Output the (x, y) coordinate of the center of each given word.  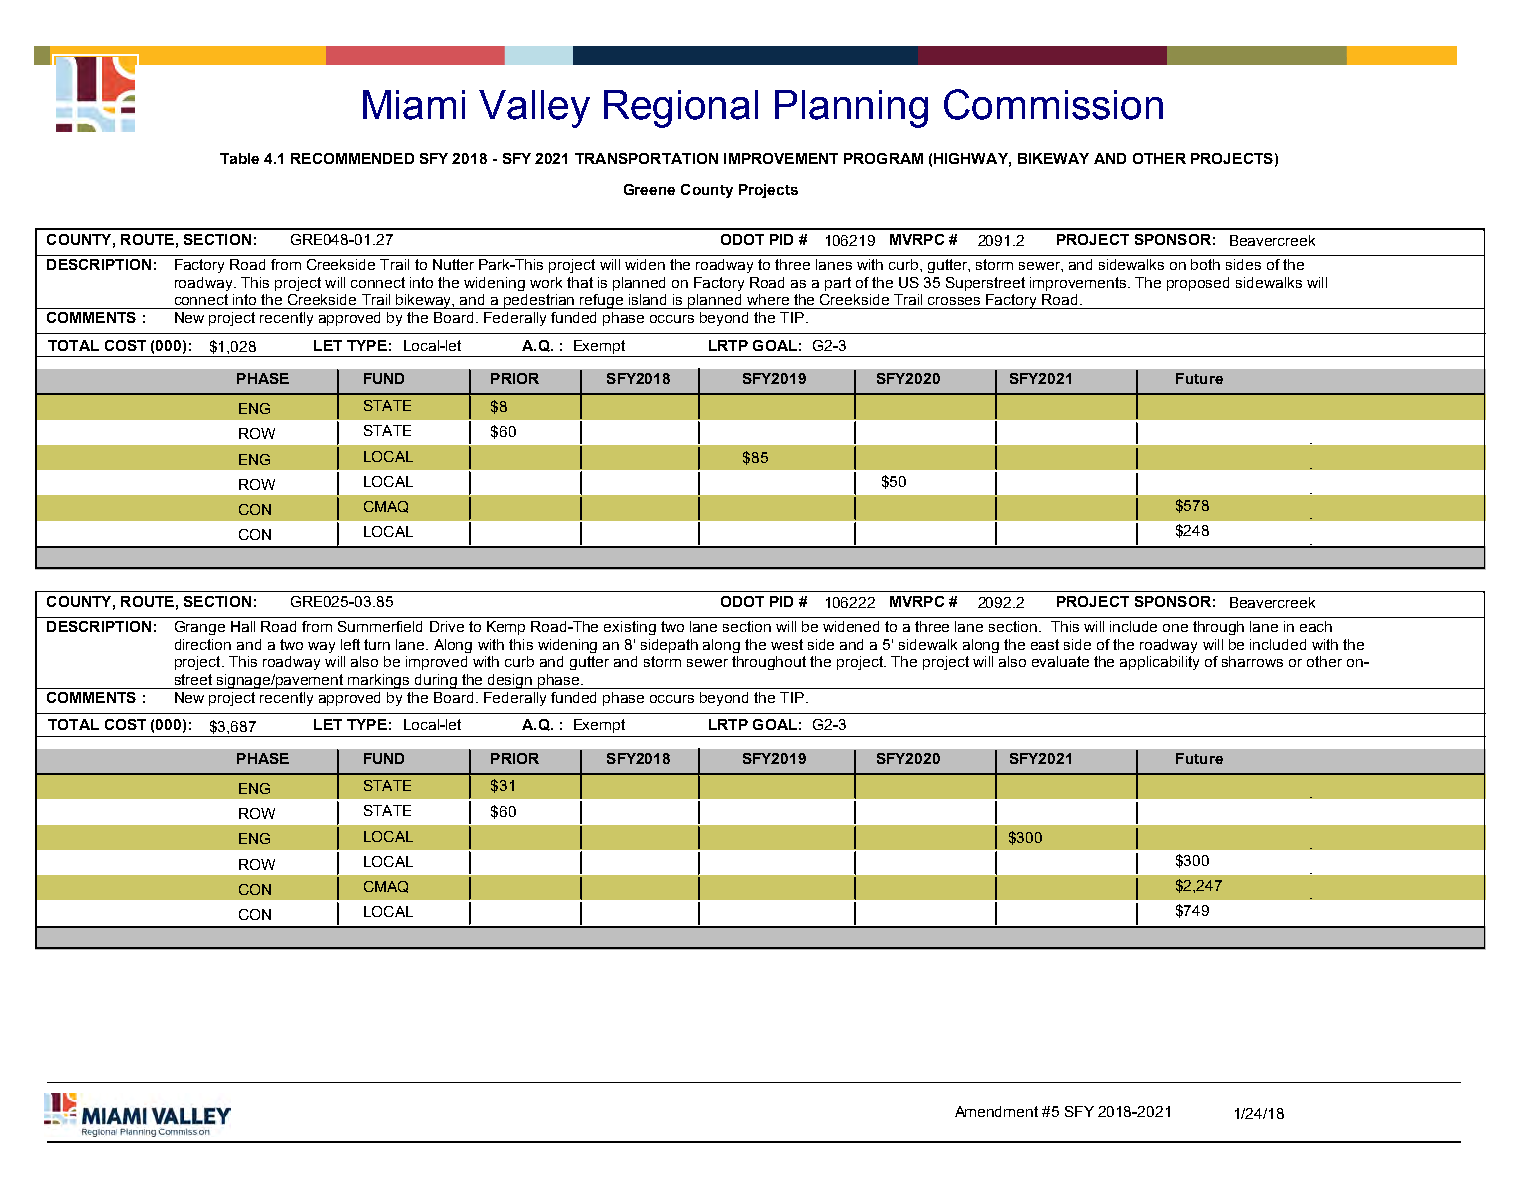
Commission (1053, 104)
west (787, 644)
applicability (1159, 663)
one (1175, 628)
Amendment (996, 1111)
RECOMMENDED (352, 158)
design (510, 681)
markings (379, 681)
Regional (681, 109)
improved (436, 663)
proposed (1198, 284)
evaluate (1060, 661)
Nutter (453, 264)
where (768, 299)
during (436, 681)
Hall (243, 626)
